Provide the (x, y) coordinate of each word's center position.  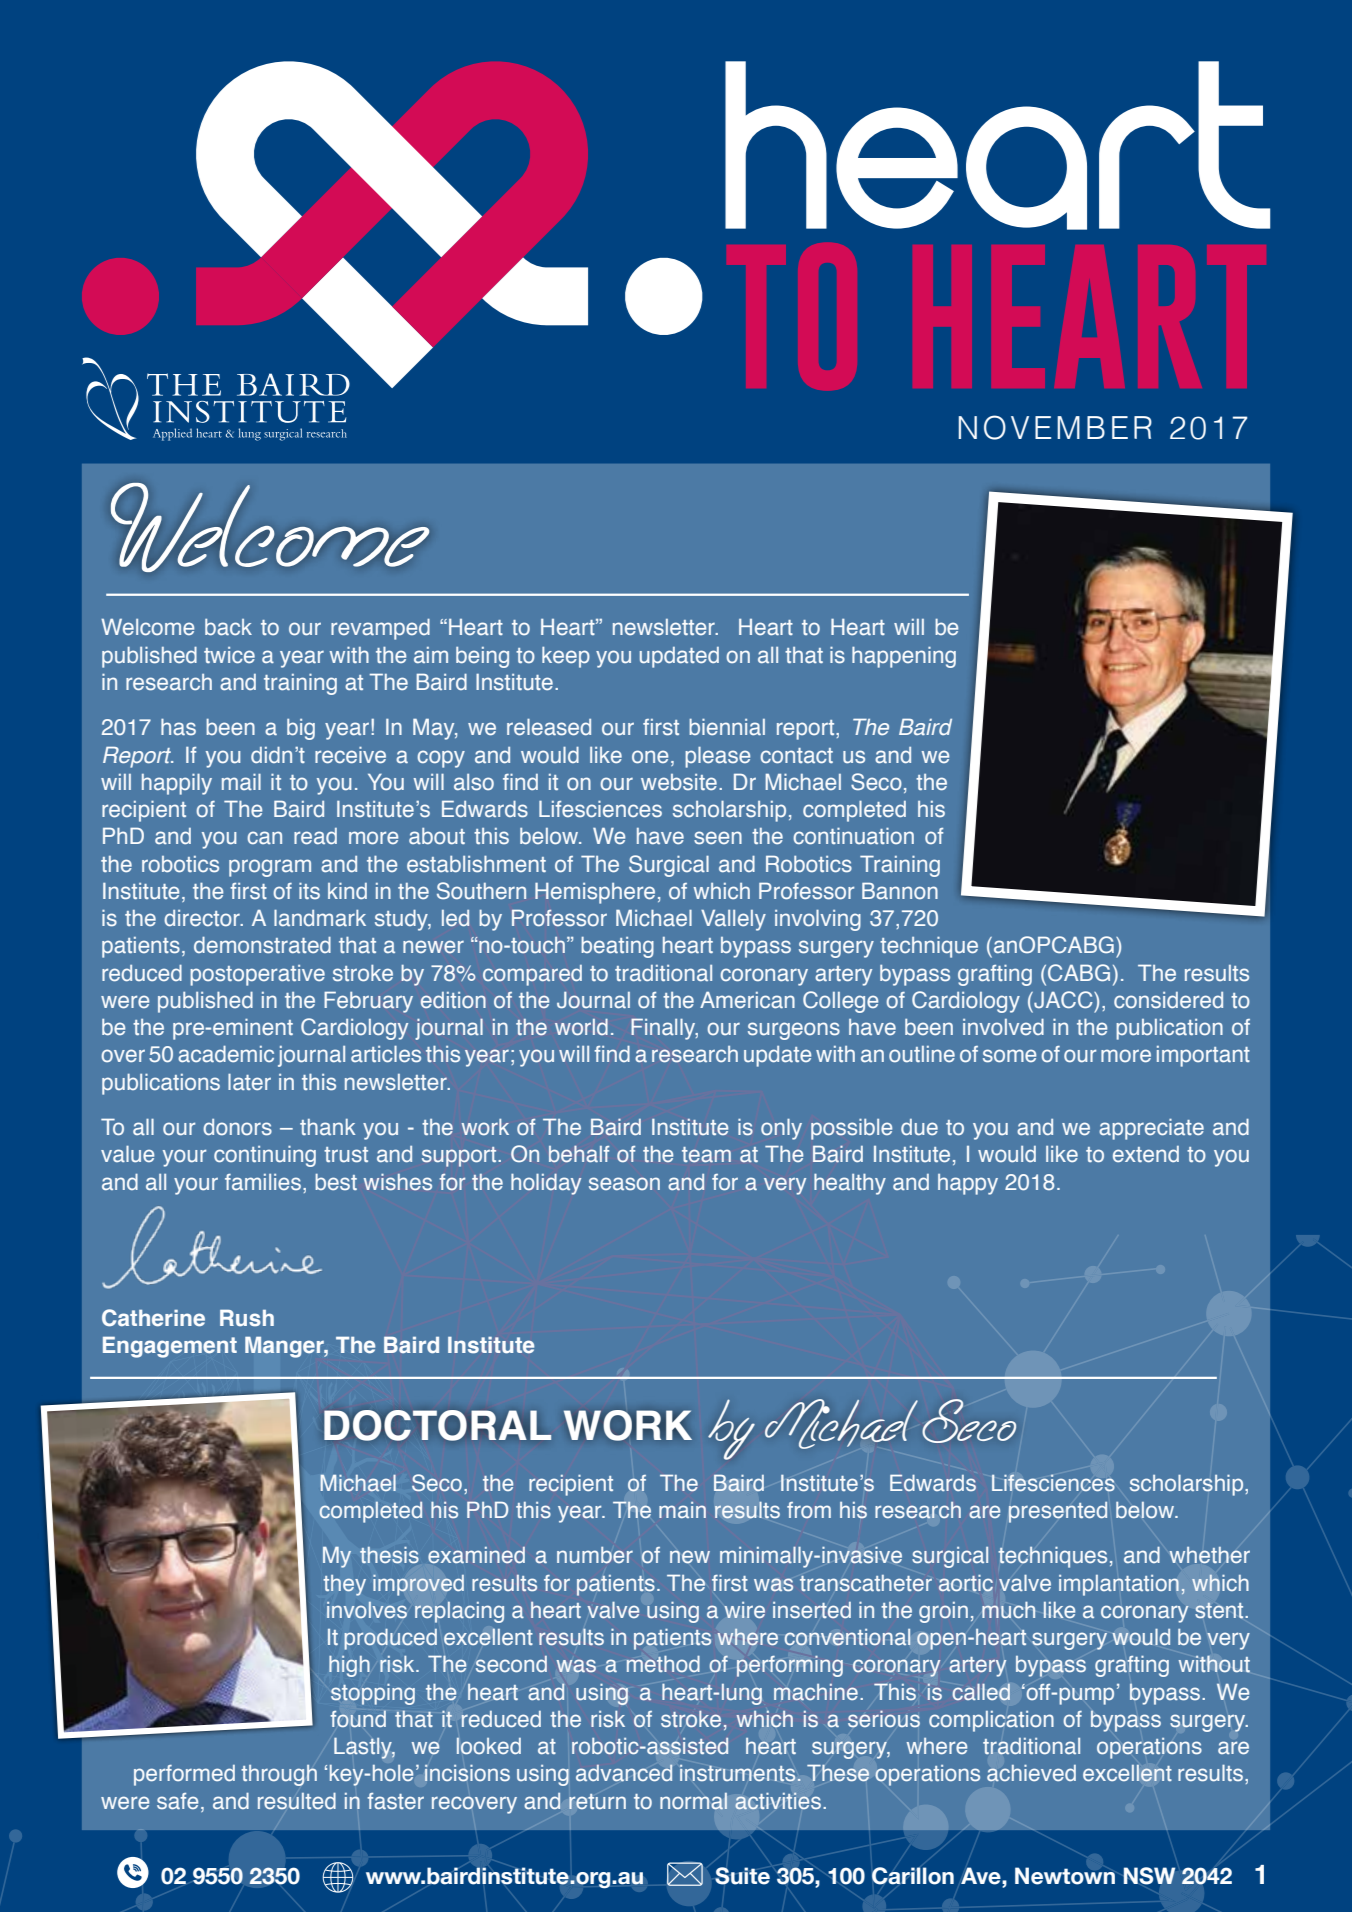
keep (566, 657)
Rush (247, 1318)
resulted (297, 1801)
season (624, 1184)
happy (968, 1184)
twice (229, 655)
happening (904, 657)
